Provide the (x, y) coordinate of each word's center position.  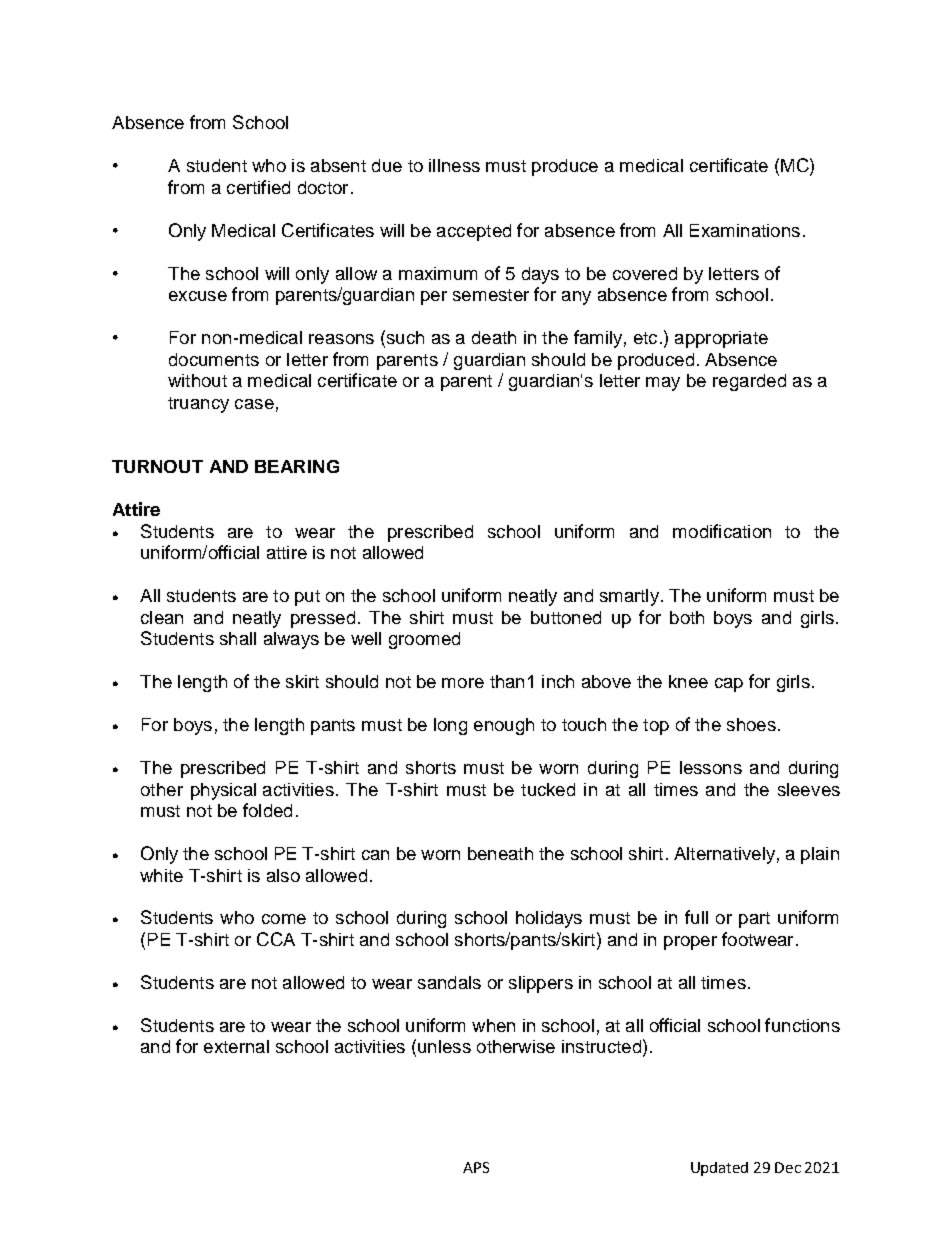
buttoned (566, 617)
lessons (711, 767)
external (236, 1046)
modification (722, 531)
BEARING (297, 466)
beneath (500, 853)
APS (476, 1167)
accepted (474, 232)
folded (267, 810)
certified (258, 187)
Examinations (745, 230)
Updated (719, 1169)
